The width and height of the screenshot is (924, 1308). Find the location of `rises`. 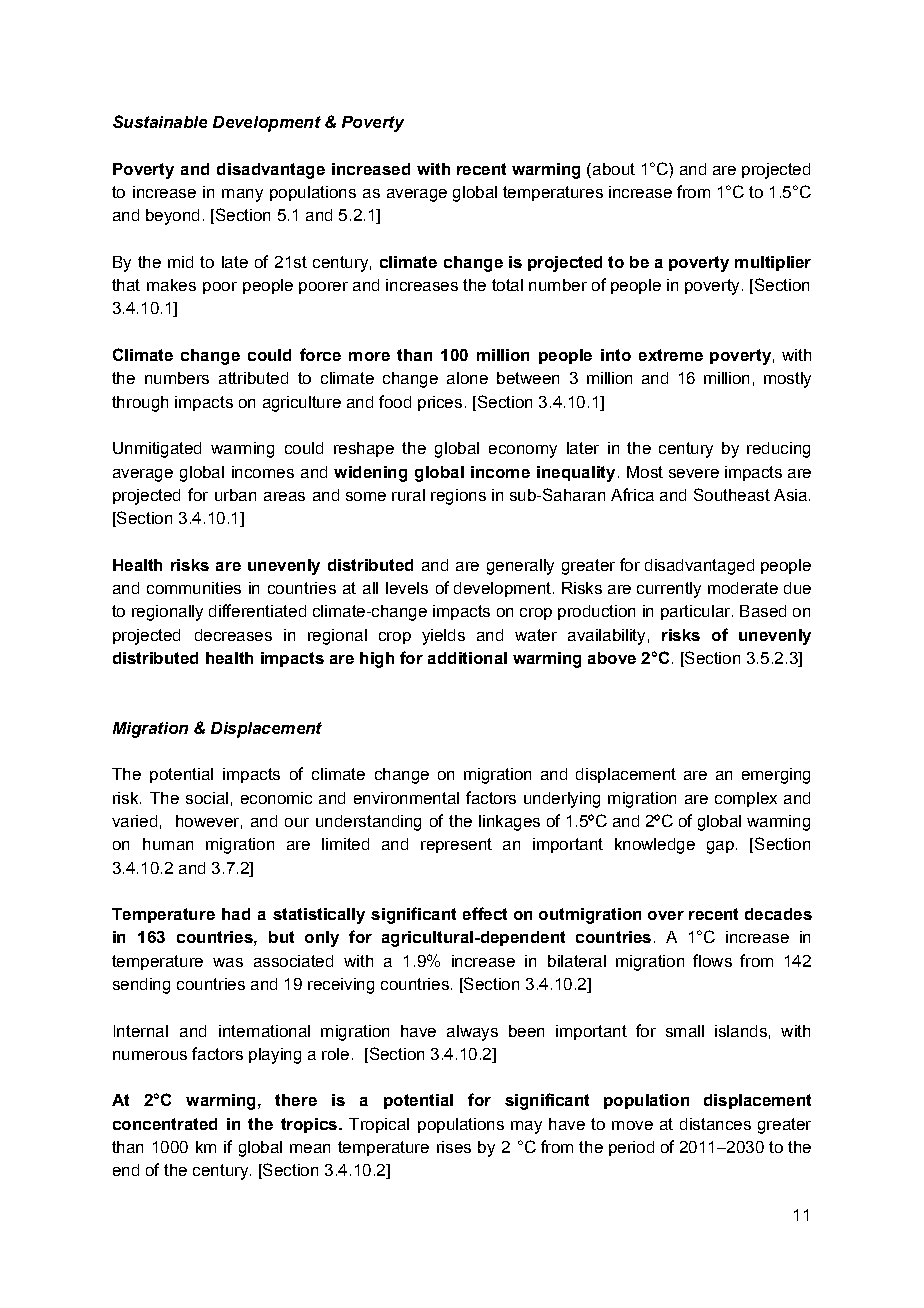

rises is located at coordinates (454, 1147).
